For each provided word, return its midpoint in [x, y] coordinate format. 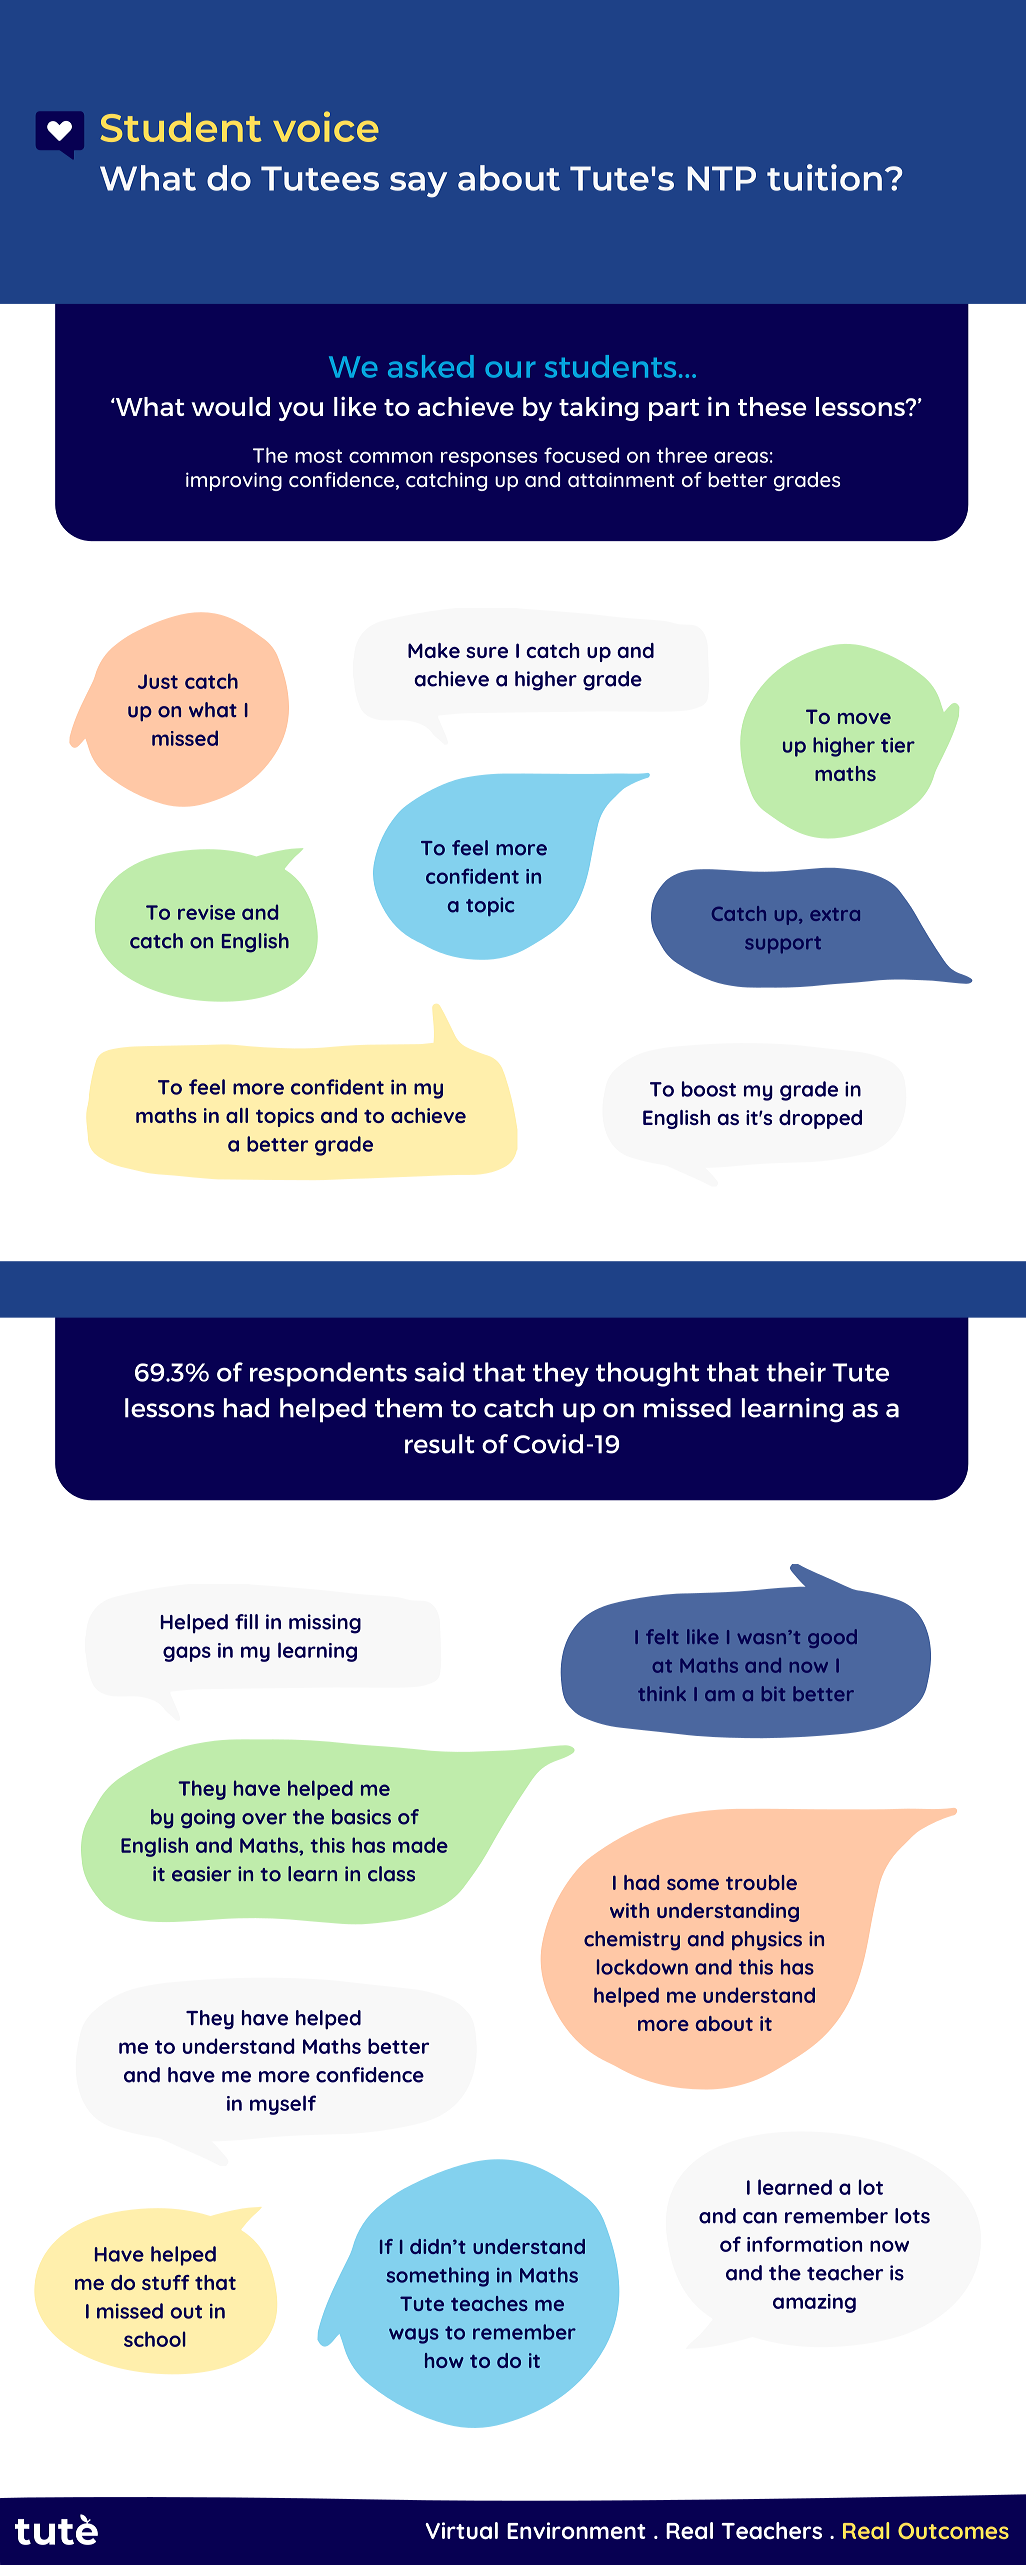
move [864, 718]
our [510, 369]
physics [767, 1941]
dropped [820, 1119]
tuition [824, 177]
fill [246, 1621]
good [832, 1638]
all [237, 1115]
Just [158, 681]
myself [283, 2105]
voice [326, 126]
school [155, 2339]
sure [487, 652]
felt [662, 1636]
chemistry [632, 1941]
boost [709, 1089]
